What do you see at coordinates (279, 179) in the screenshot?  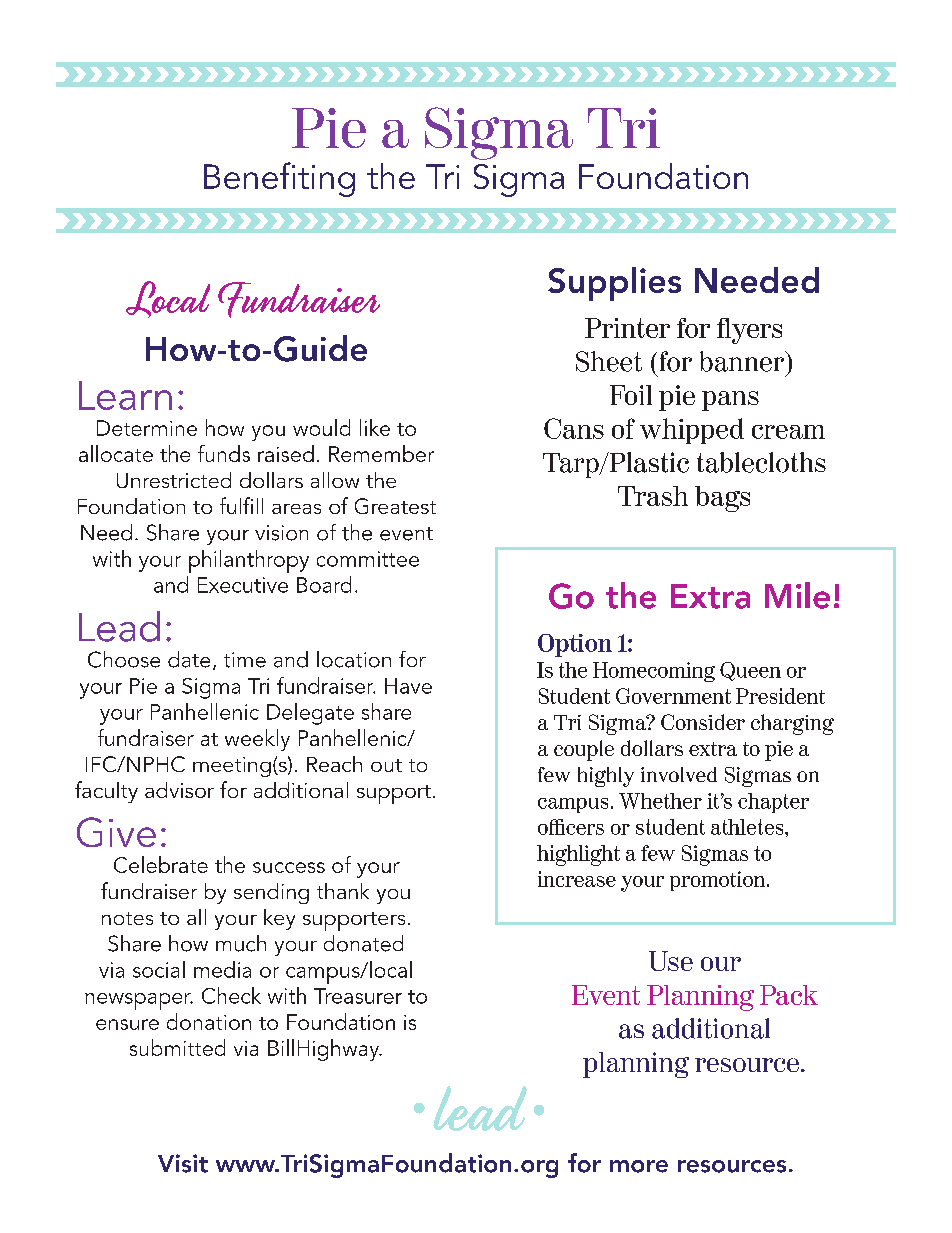 I see `Benefiting` at bounding box center [279, 179].
